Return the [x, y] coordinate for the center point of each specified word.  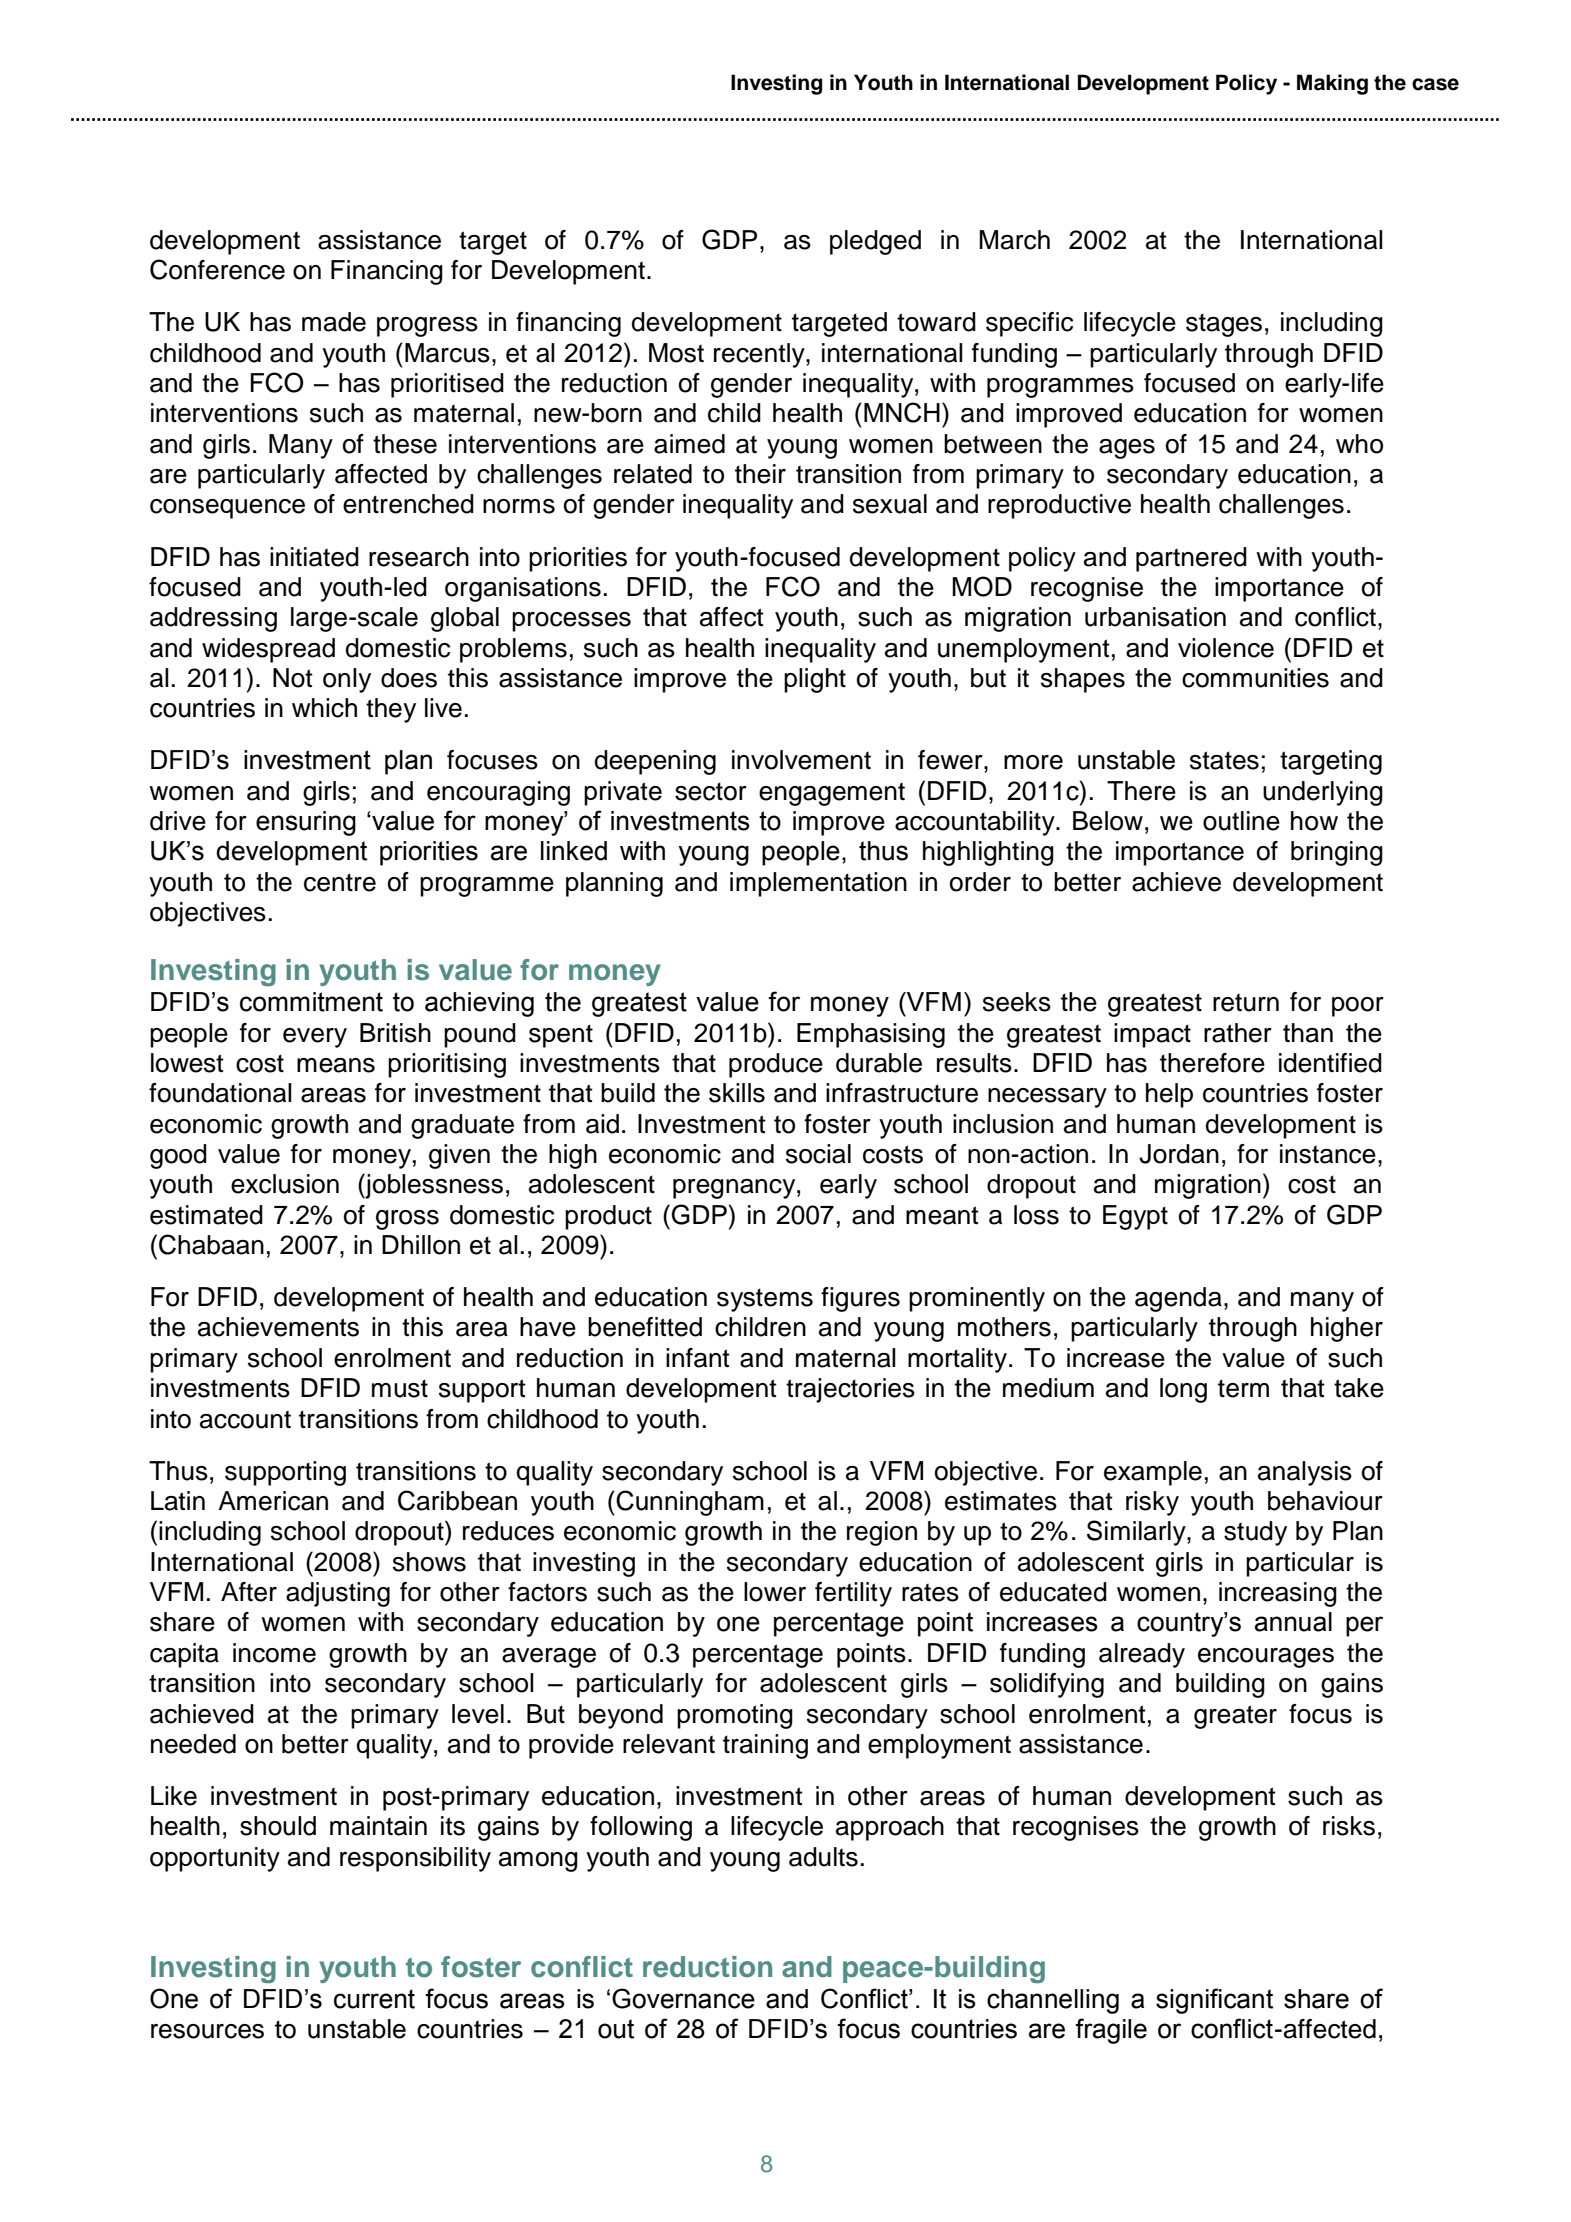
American [273, 1501]
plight [815, 680]
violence [1226, 648]
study [1255, 1533]
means [336, 1065]
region [882, 1533]
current [374, 1999]
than [1308, 1033]
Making [1332, 84]
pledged [875, 242]
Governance [683, 1998]
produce [776, 1065]
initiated [314, 557]
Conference [217, 269]
